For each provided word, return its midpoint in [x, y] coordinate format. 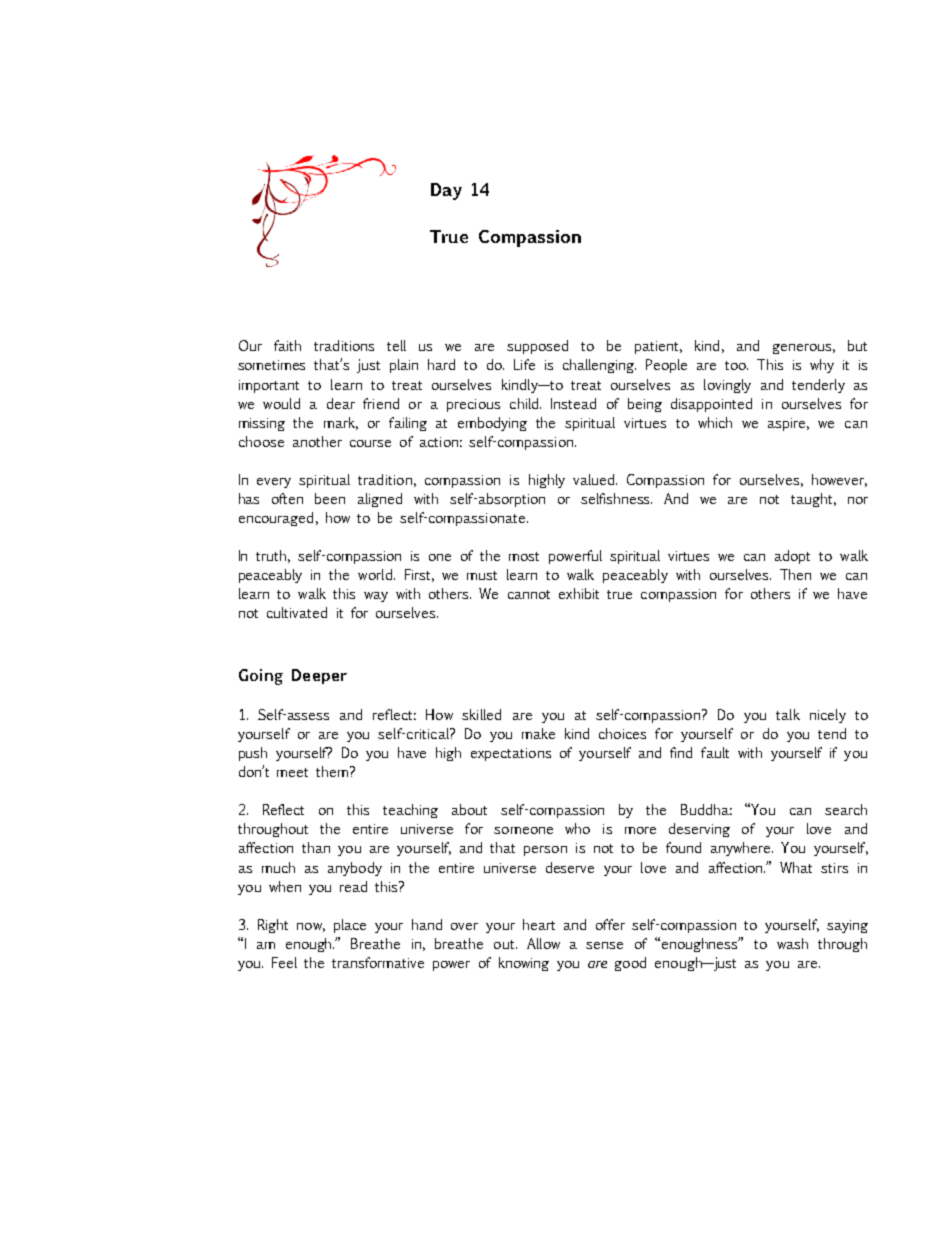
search [846, 809]
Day [446, 191]
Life [524, 364]
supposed [537, 347]
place [350, 926]
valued [595, 479]
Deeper [319, 676]
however [839, 480]
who [577, 828]
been [330, 498]
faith [287, 345]
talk [788, 714]
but [857, 345]
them [332, 771]
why [822, 366]
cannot [529, 594]
